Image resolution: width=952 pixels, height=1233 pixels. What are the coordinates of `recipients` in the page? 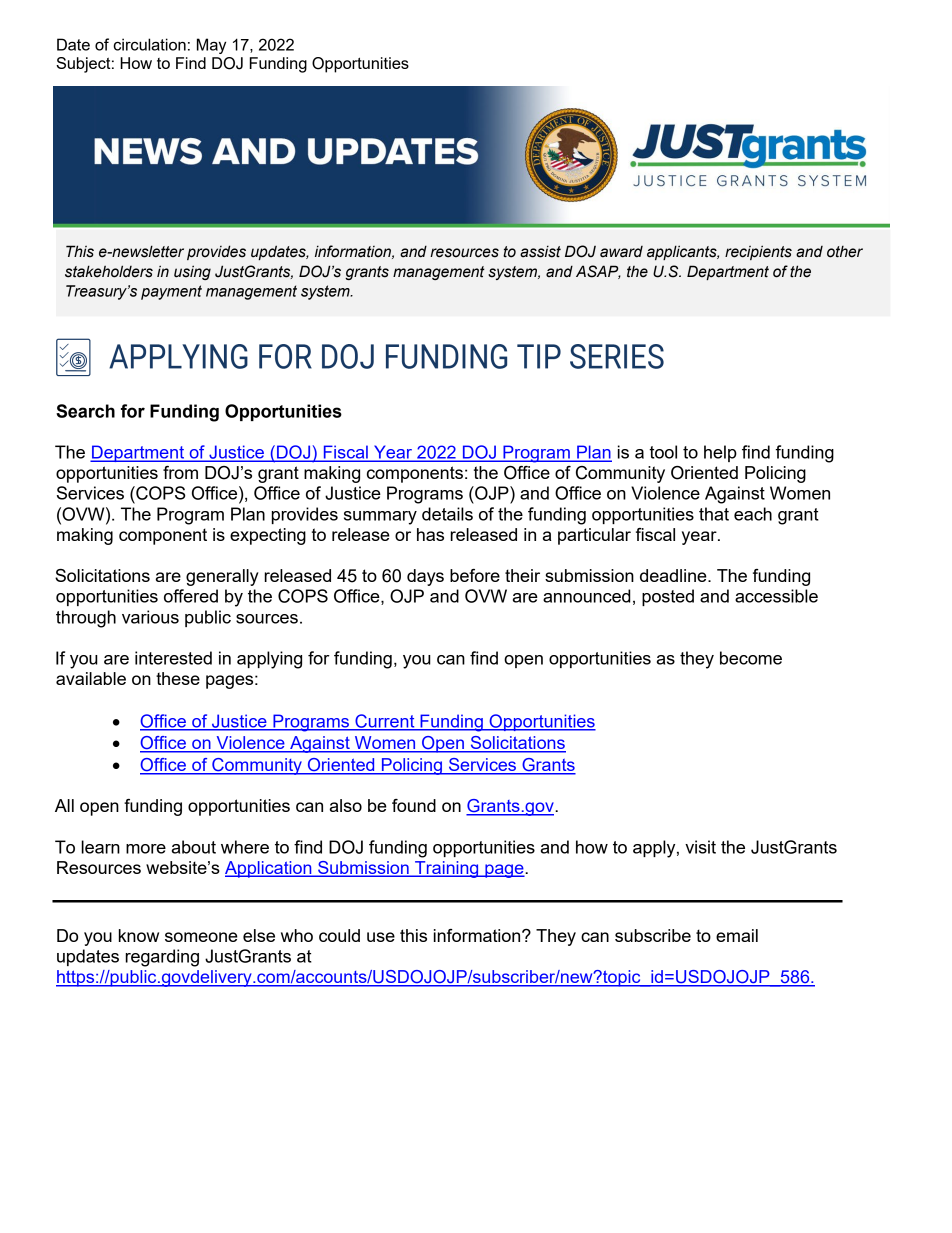 It's located at (758, 252).
